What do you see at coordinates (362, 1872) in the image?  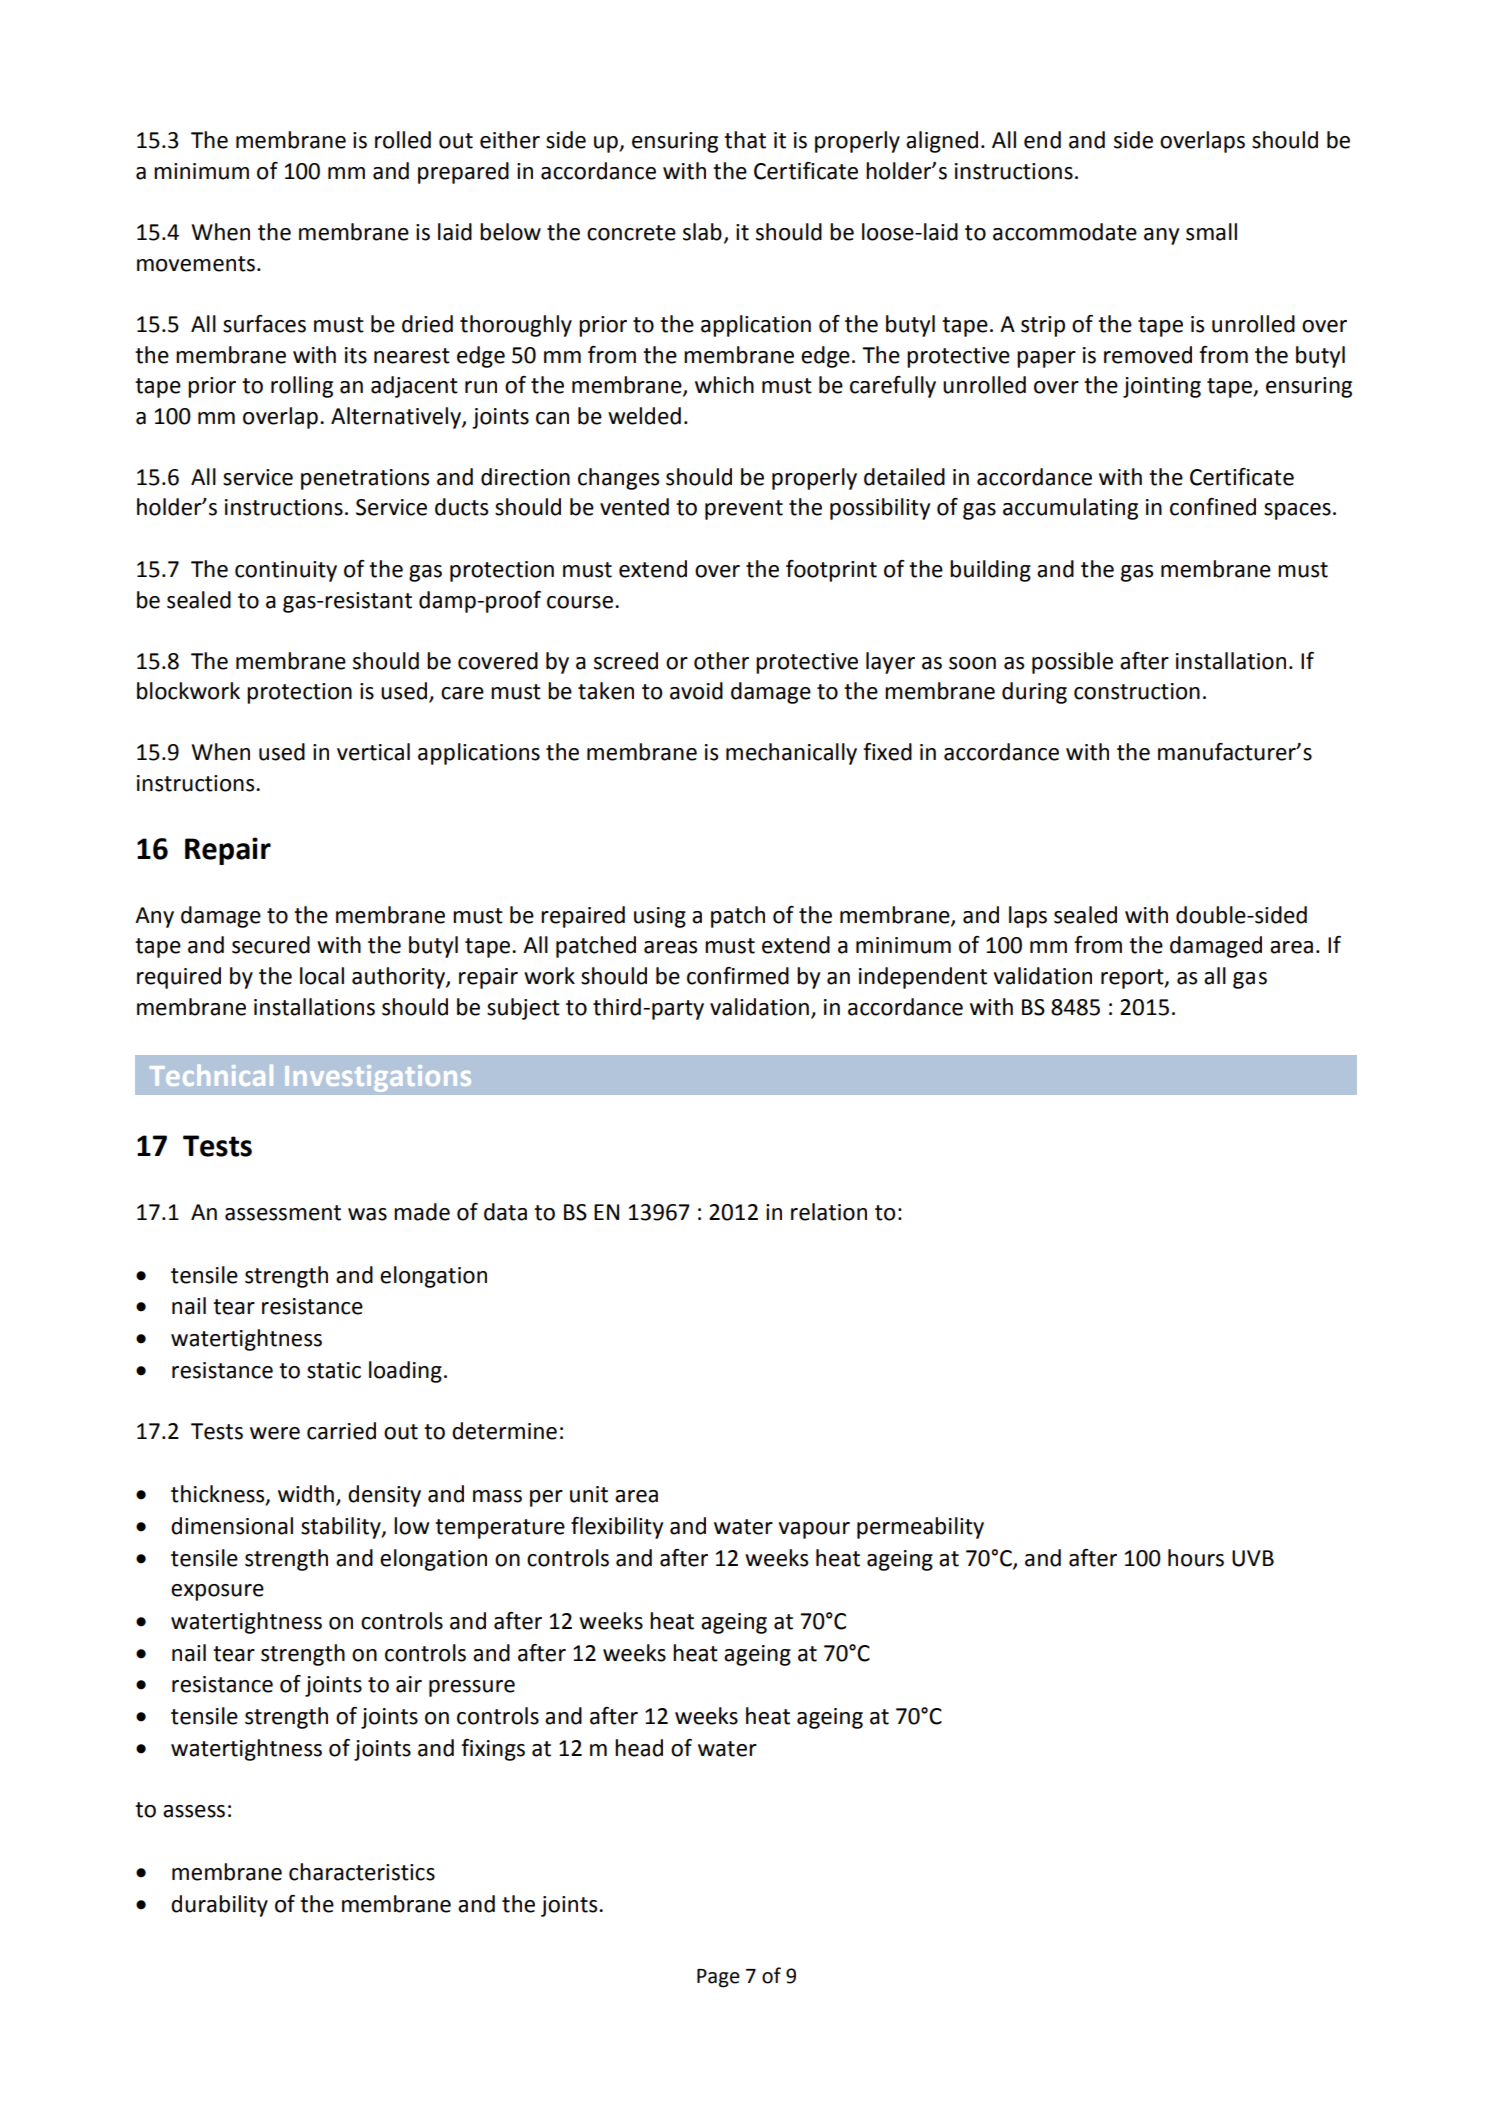 I see `characteristics` at bounding box center [362, 1872].
